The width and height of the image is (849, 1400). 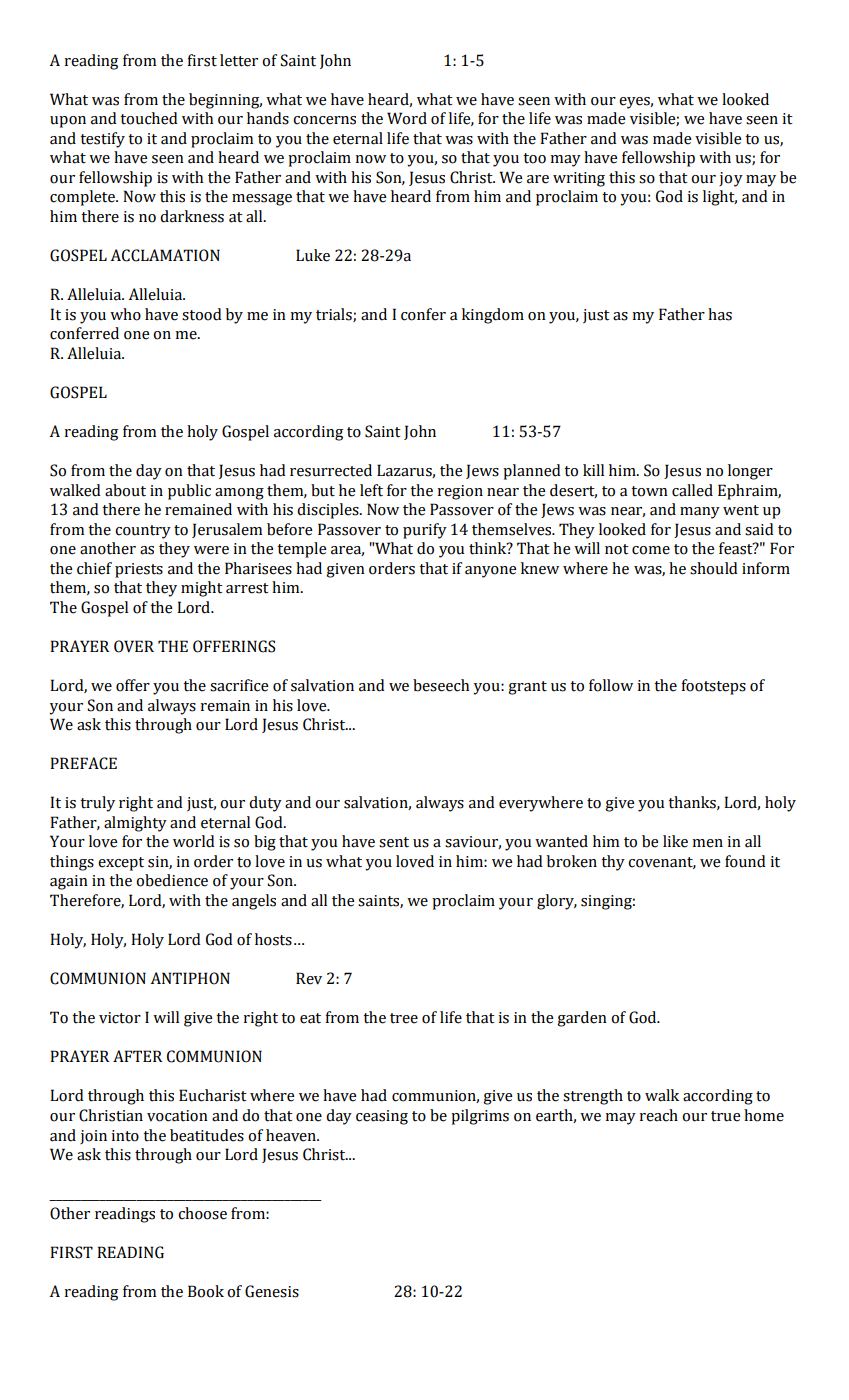 I want to click on touched, so click(x=149, y=118).
